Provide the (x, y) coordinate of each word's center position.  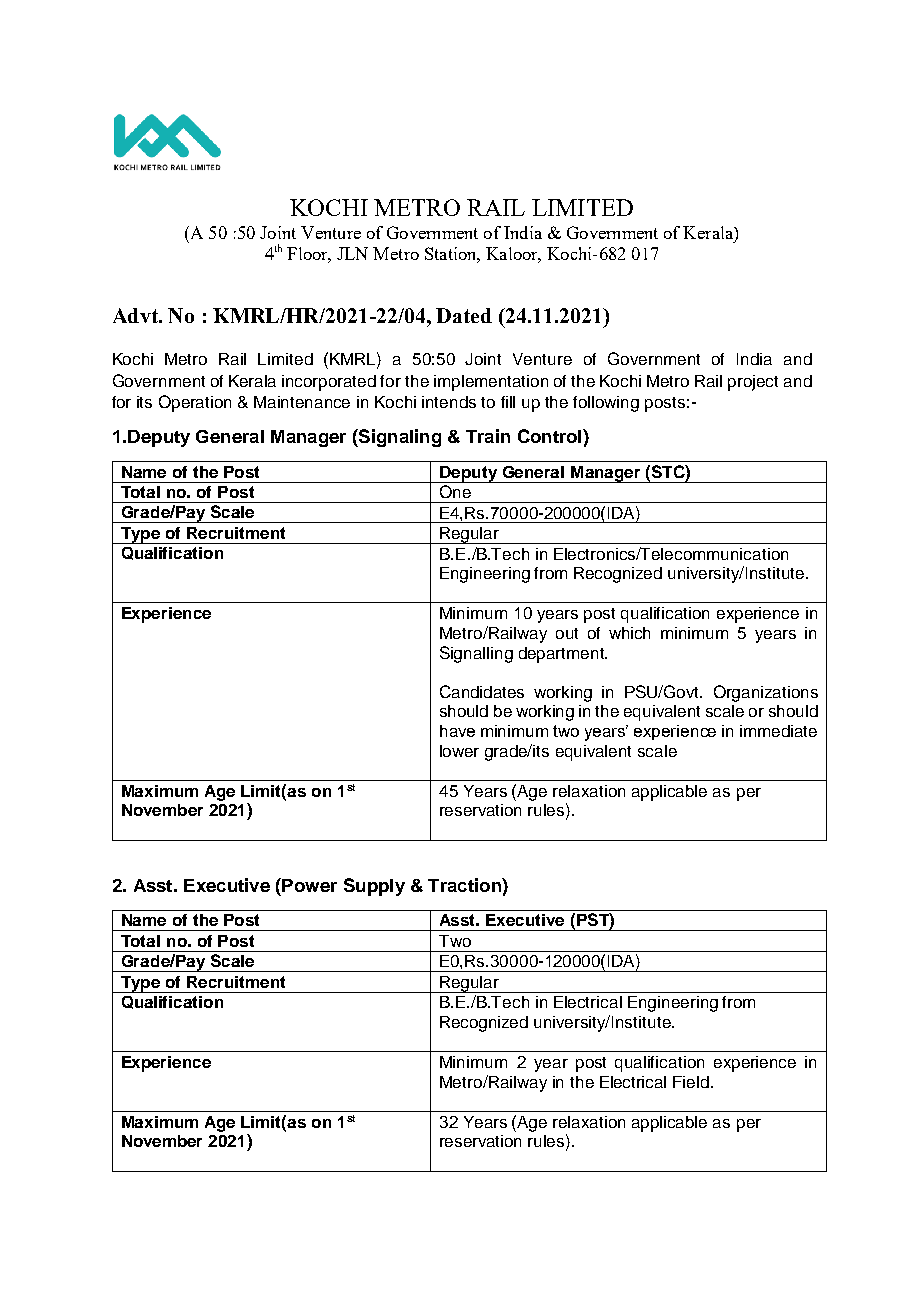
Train (488, 436)
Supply (374, 887)
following (606, 404)
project (753, 383)
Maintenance (302, 402)
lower (459, 751)
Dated (464, 315)
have (457, 731)
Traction (465, 885)
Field (691, 1082)
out (567, 633)
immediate (778, 731)
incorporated (329, 383)
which (629, 633)
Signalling (476, 654)
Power (308, 885)
